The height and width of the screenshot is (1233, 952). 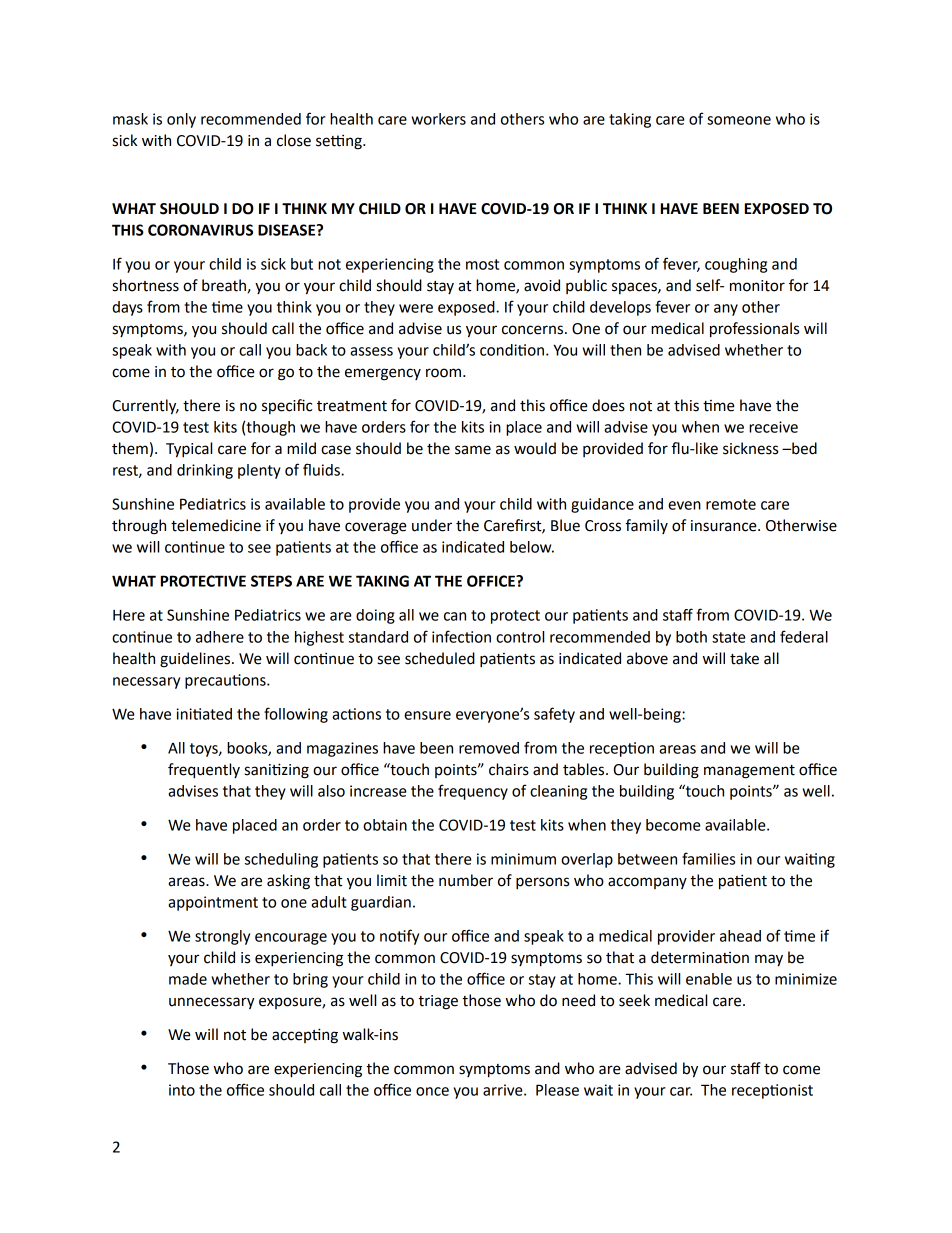 What do you see at coordinates (729, 637) in the screenshot?
I see `state` at bounding box center [729, 637].
